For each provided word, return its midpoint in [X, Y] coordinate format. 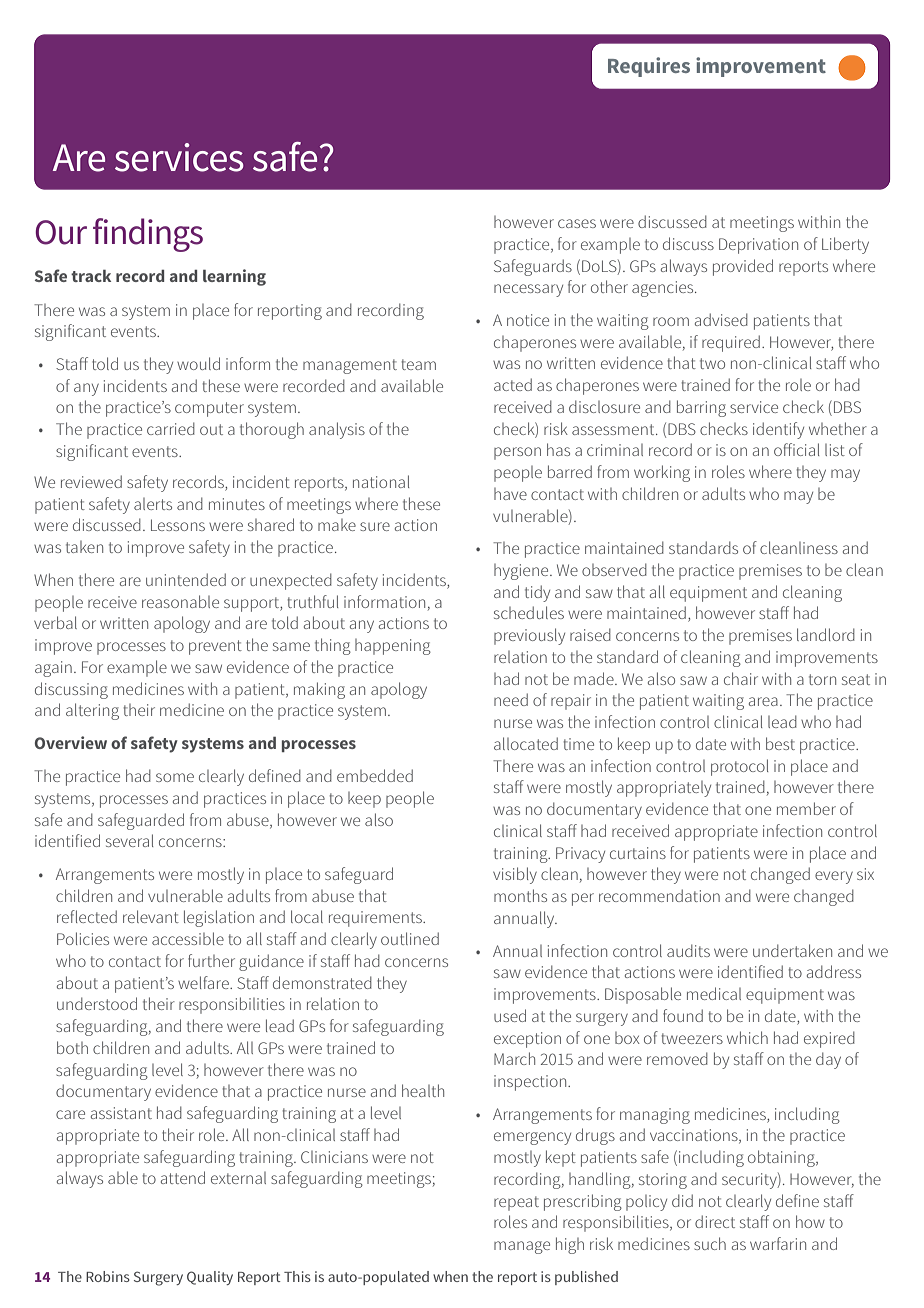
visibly [515, 875]
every [834, 877]
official [796, 449]
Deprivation [758, 246]
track [91, 276]
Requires [649, 67]
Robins [108, 1276]
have [510, 494]
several [129, 840]
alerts [153, 504]
